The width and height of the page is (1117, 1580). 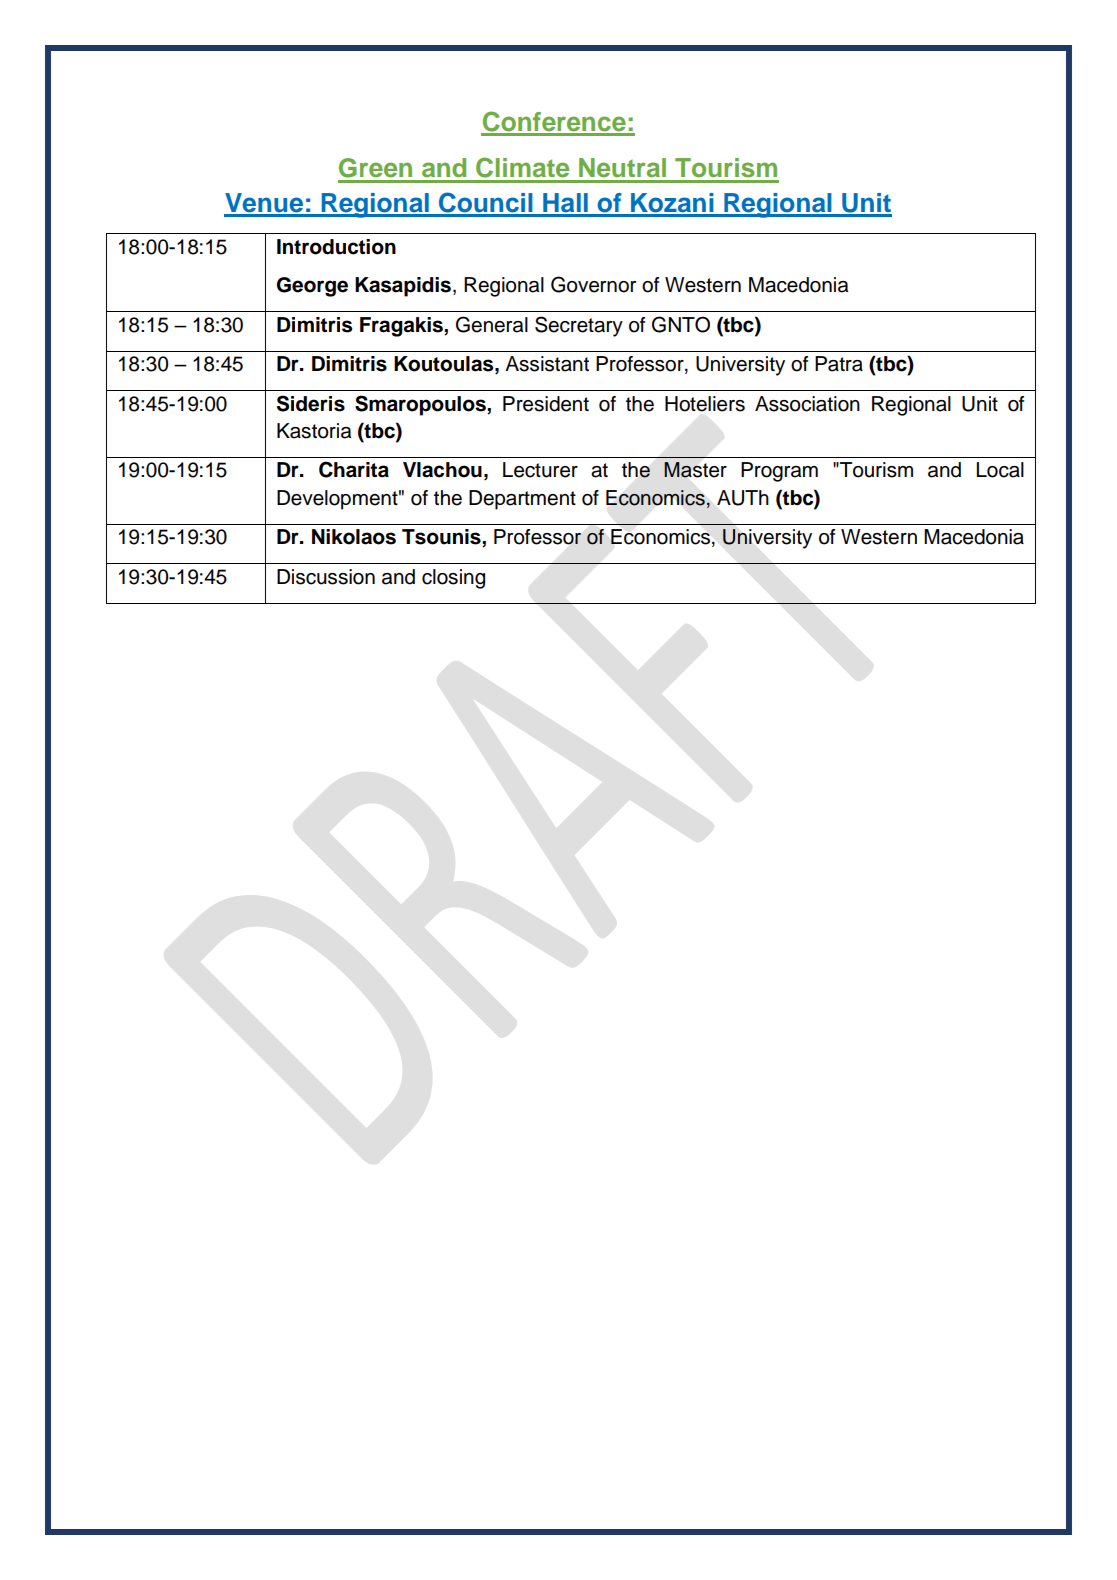 What do you see at coordinates (1000, 470) in the page?
I see `Local` at bounding box center [1000, 470].
